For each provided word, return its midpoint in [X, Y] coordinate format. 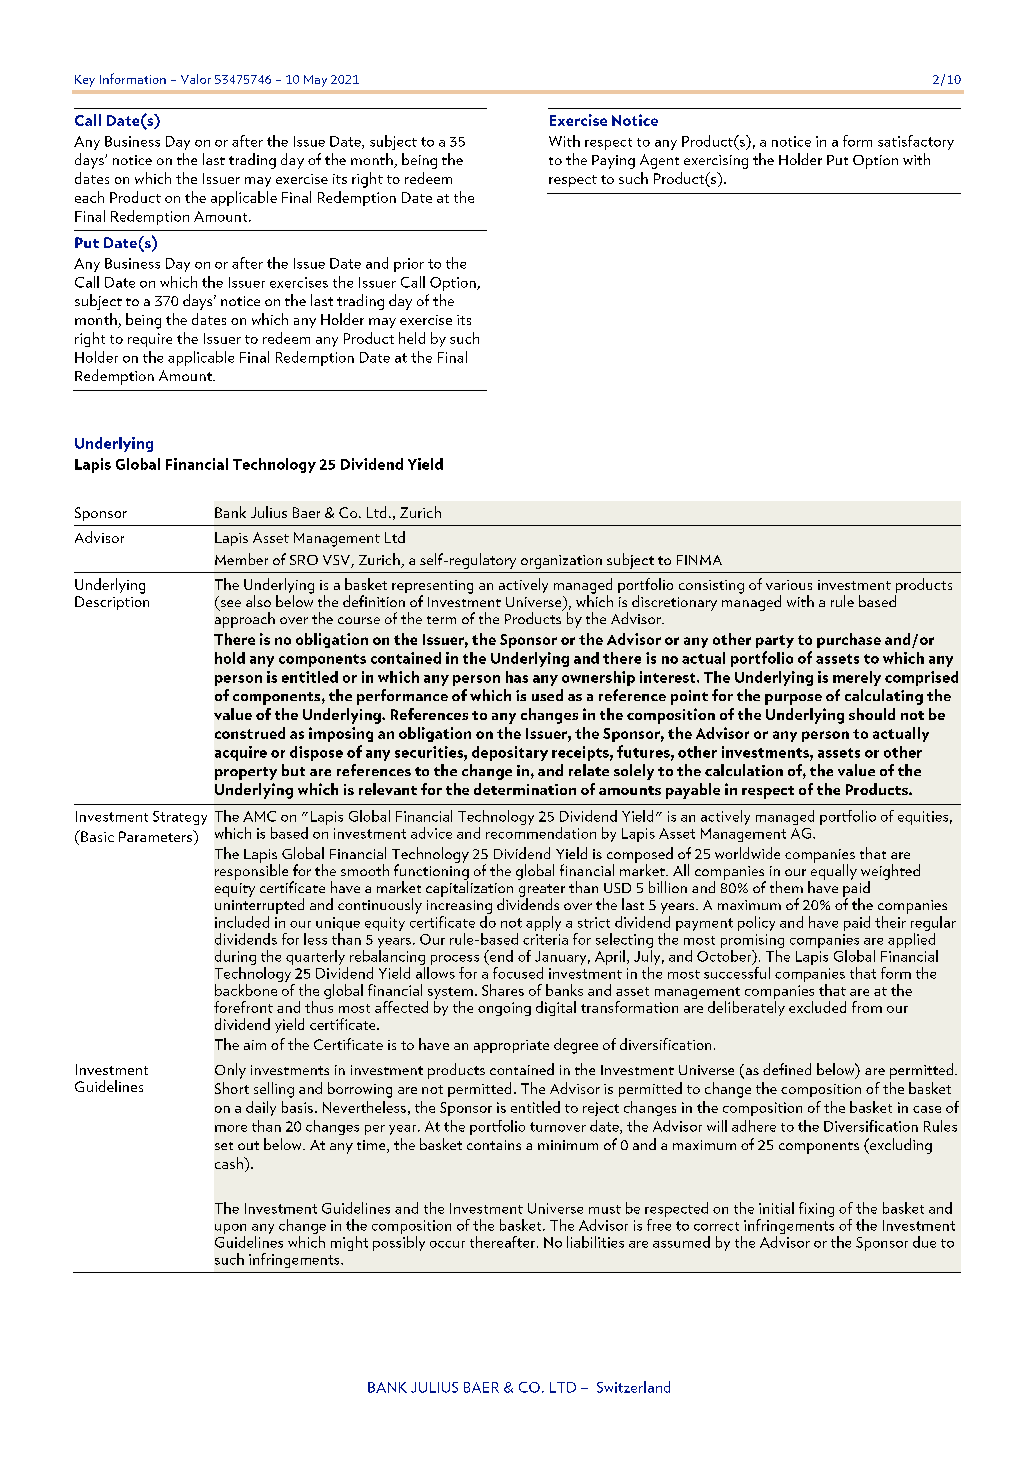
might [349, 1243]
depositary [510, 753]
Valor [196, 79]
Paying [613, 162]
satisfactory [916, 142]
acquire [241, 753]
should [872, 714]
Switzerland [633, 1387]
